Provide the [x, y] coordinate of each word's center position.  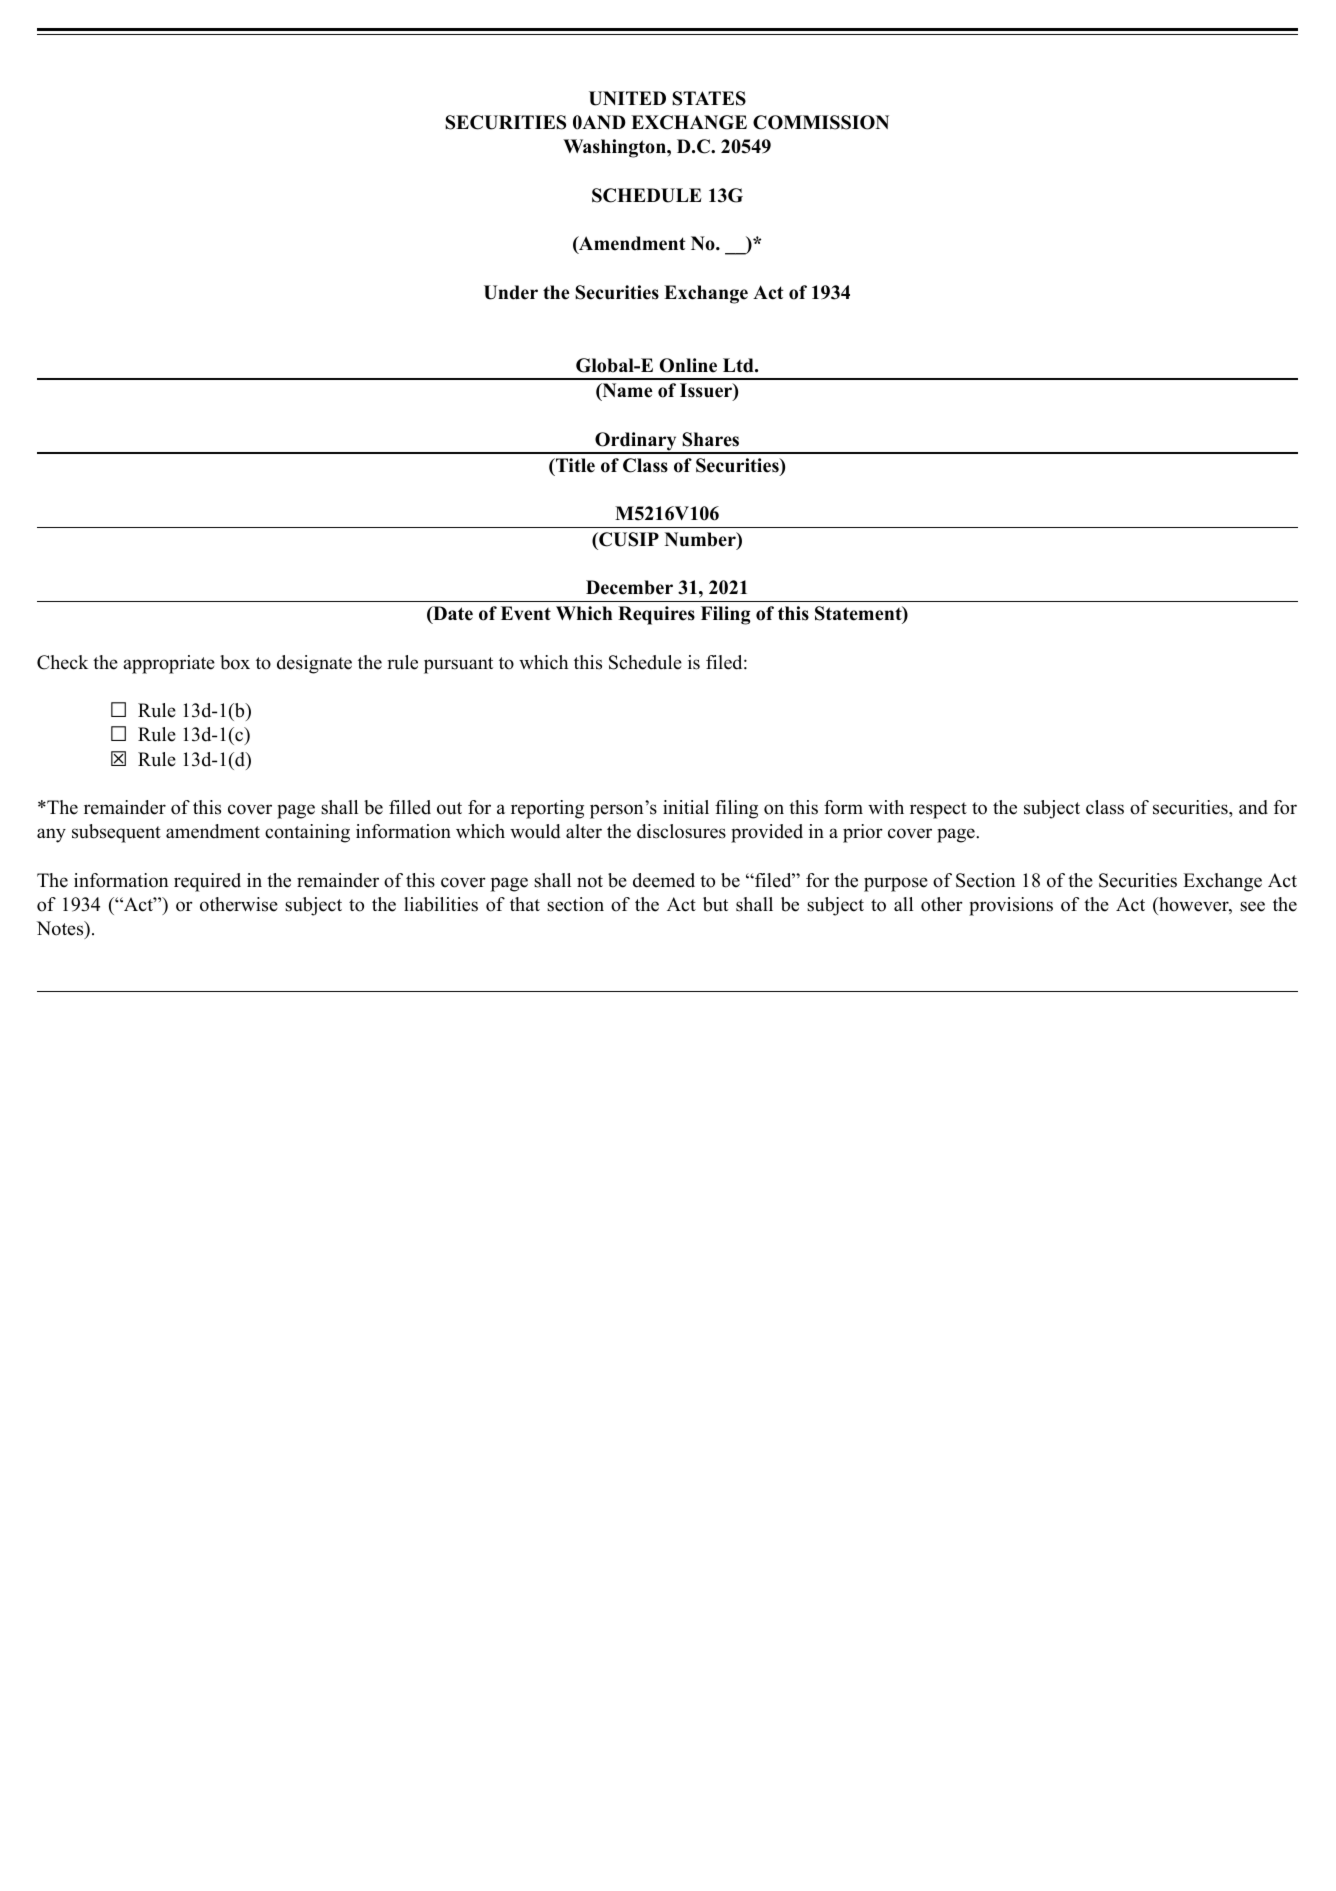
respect [938, 810]
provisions [1011, 906]
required [207, 882]
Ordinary [636, 442]
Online [688, 365]
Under [511, 292]
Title [574, 465]
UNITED [627, 98]
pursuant [458, 665]
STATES [709, 98]
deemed [664, 880]
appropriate [169, 664]
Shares [710, 439]
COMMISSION [821, 122]
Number [701, 540]
